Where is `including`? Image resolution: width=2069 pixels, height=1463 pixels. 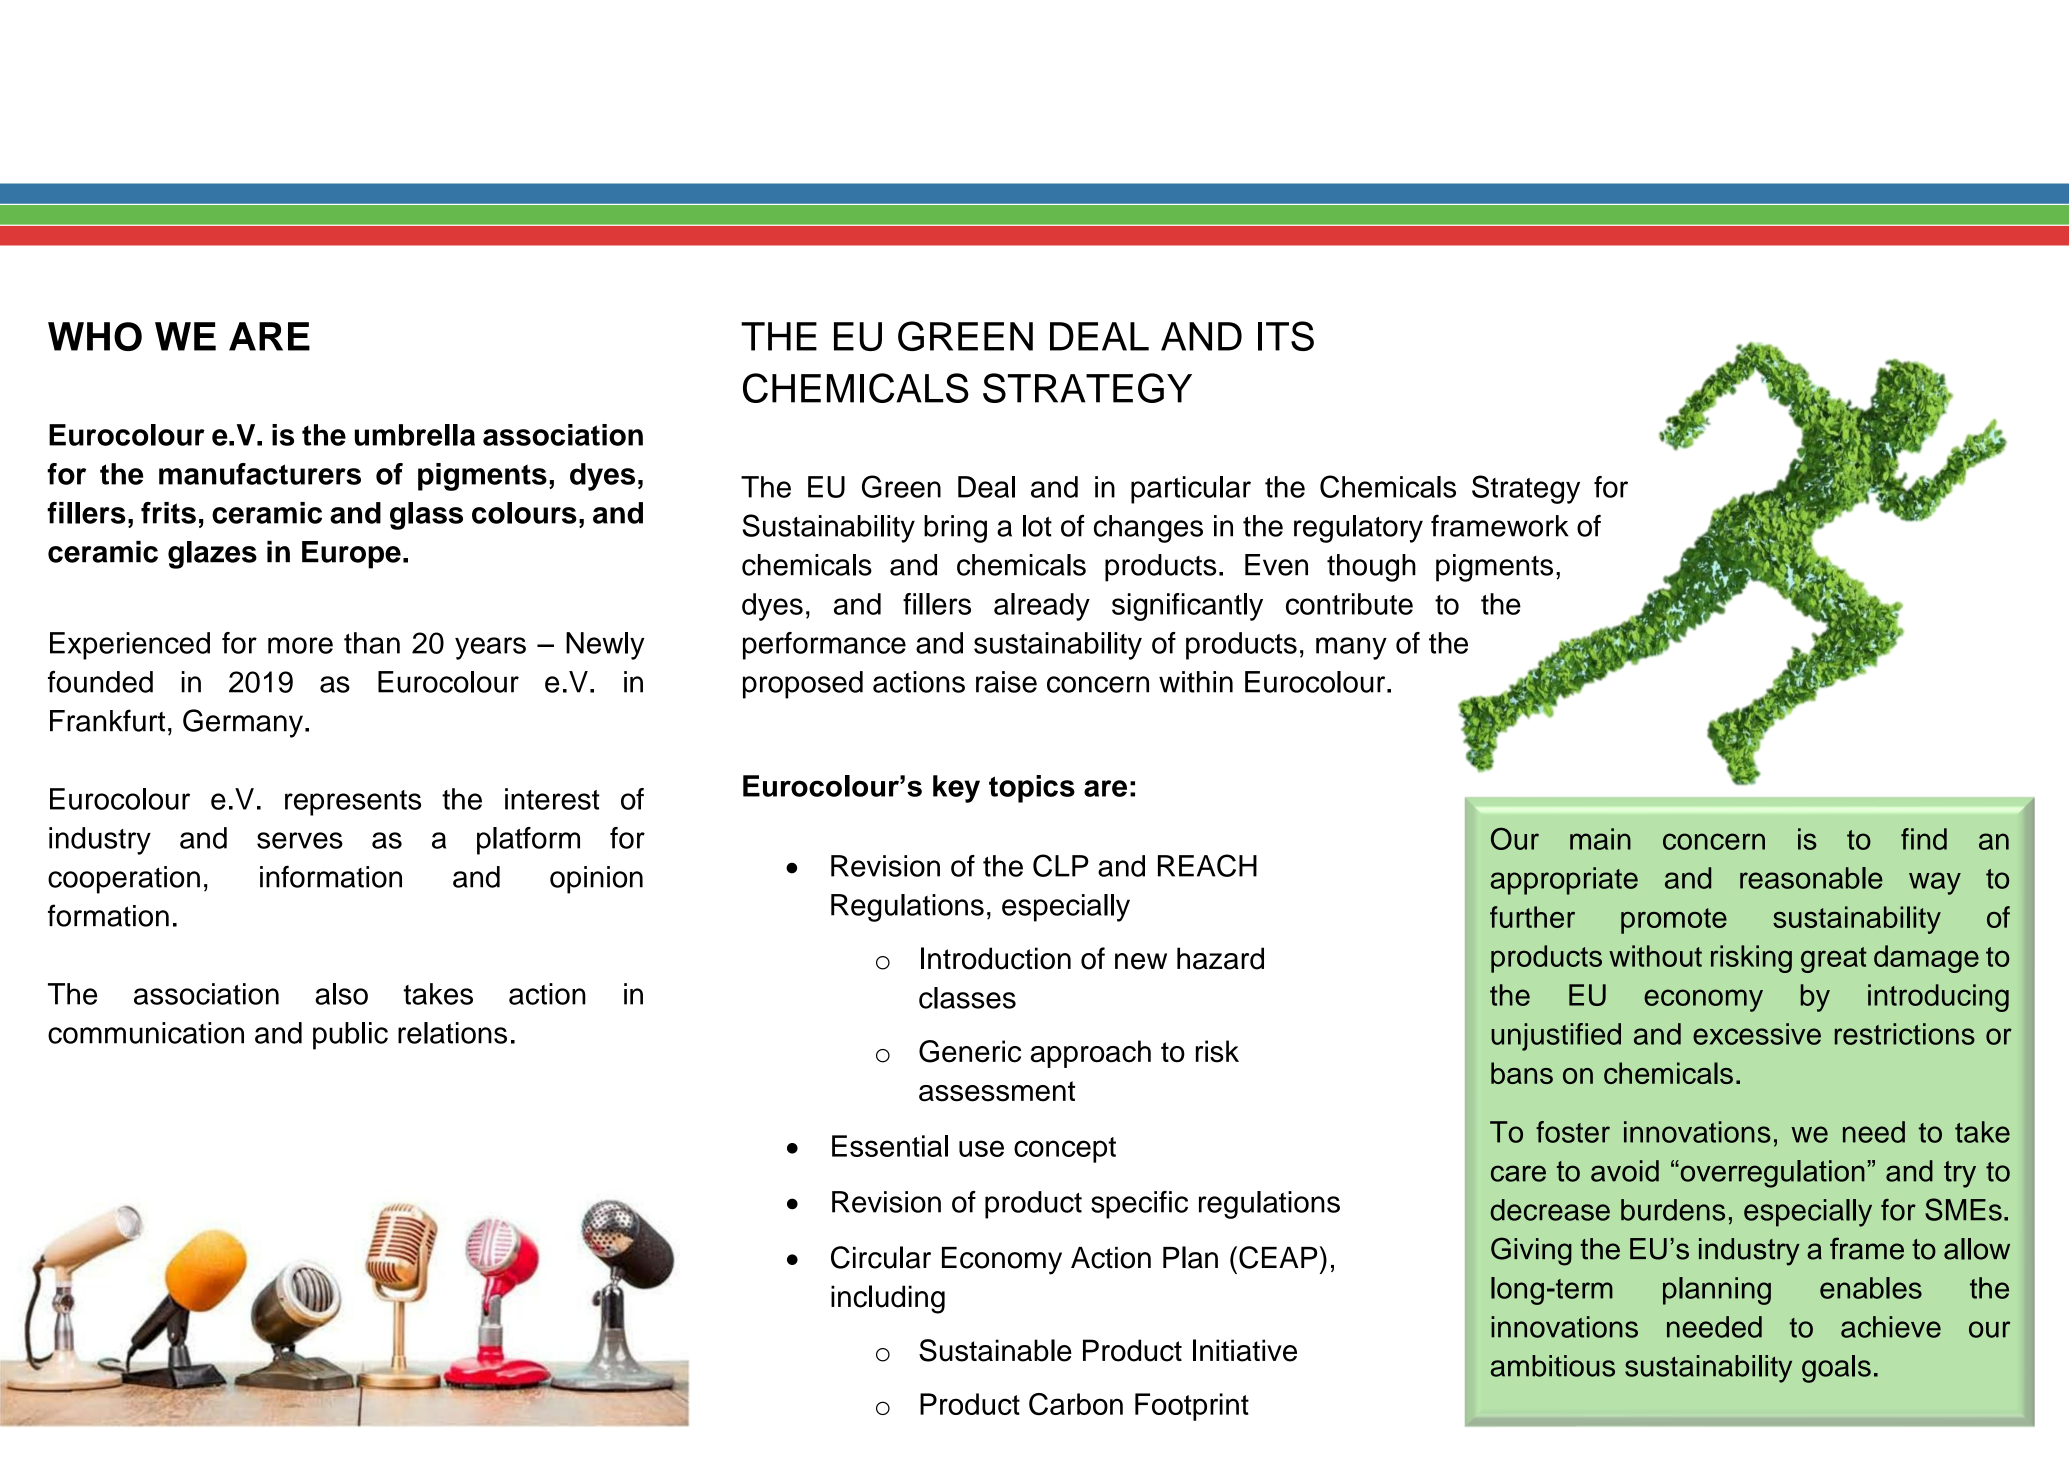 including is located at coordinates (888, 1299).
